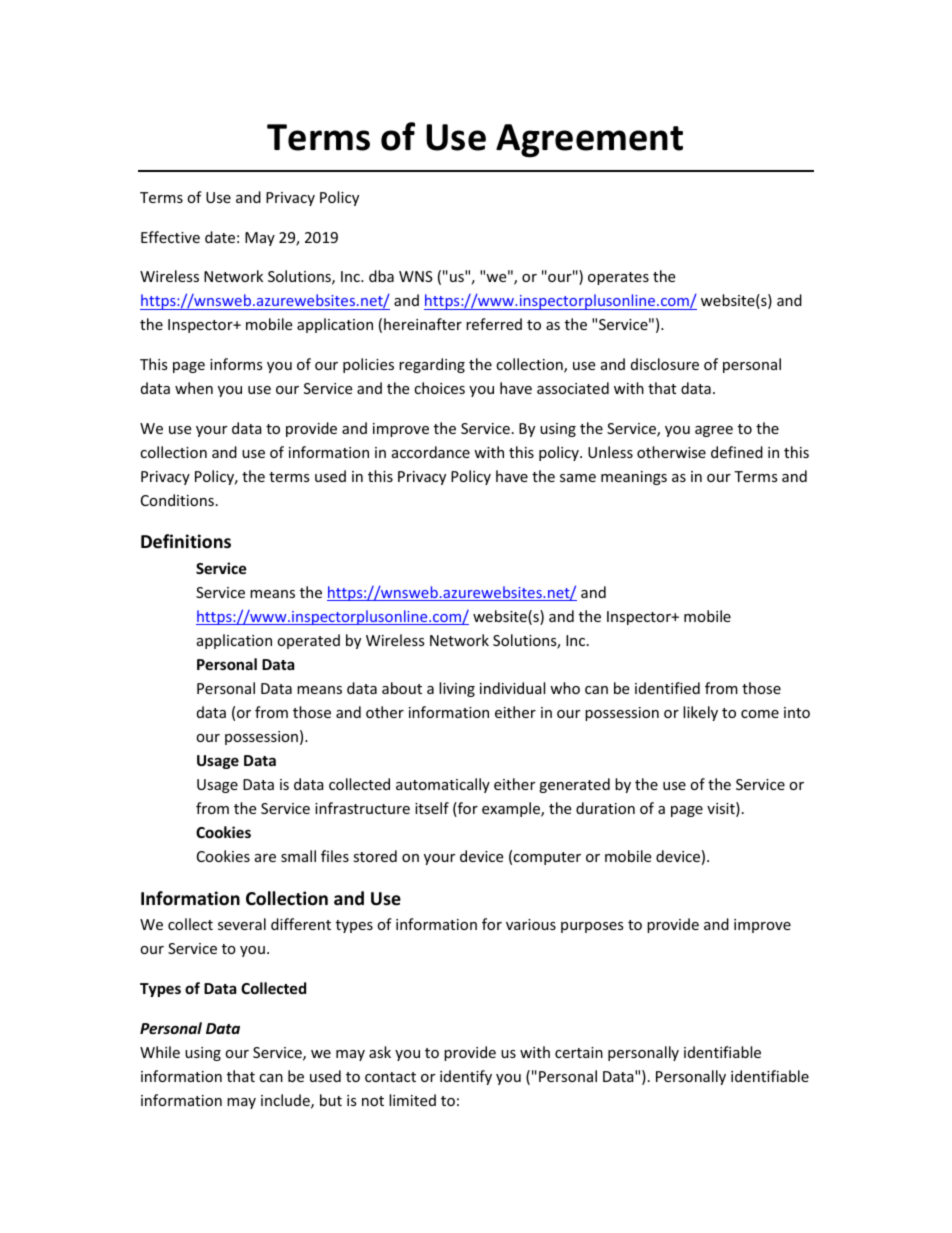 The height and width of the screenshot is (1233, 952). I want to click on living, so click(457, 689).
